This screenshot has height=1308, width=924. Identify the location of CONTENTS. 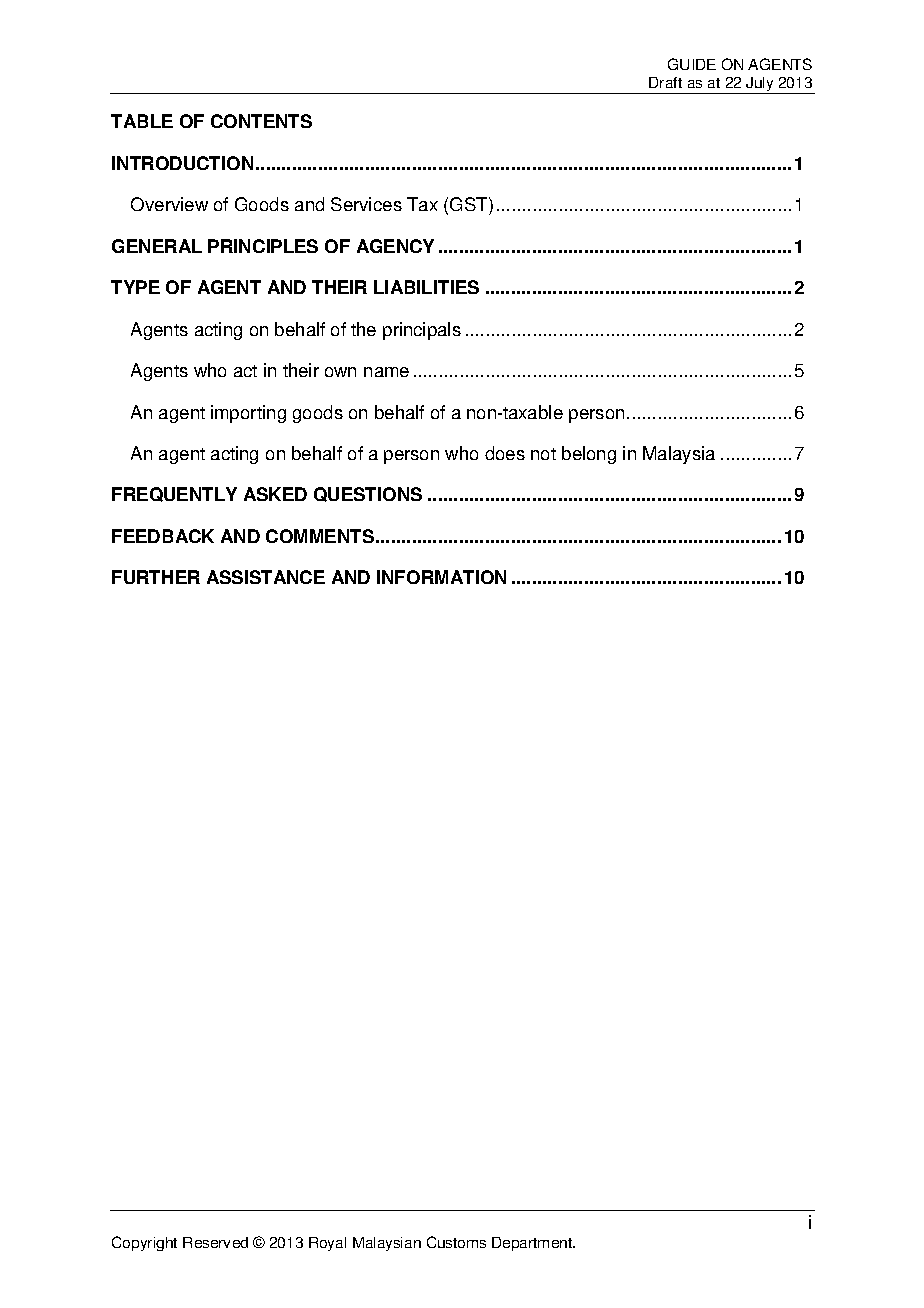
(261, 121).
